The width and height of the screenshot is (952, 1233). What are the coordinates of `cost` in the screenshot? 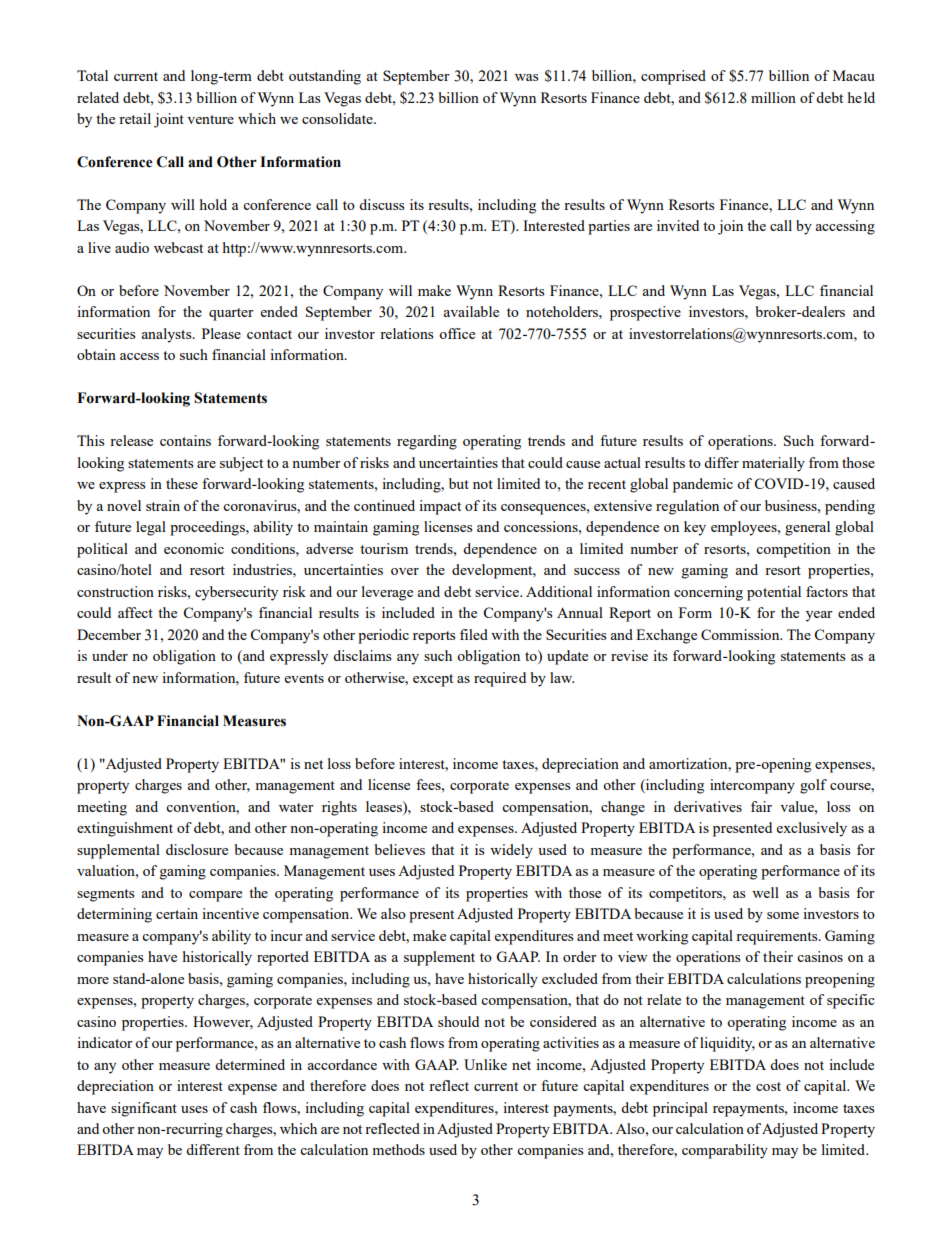 It's located at (768, 1086).
